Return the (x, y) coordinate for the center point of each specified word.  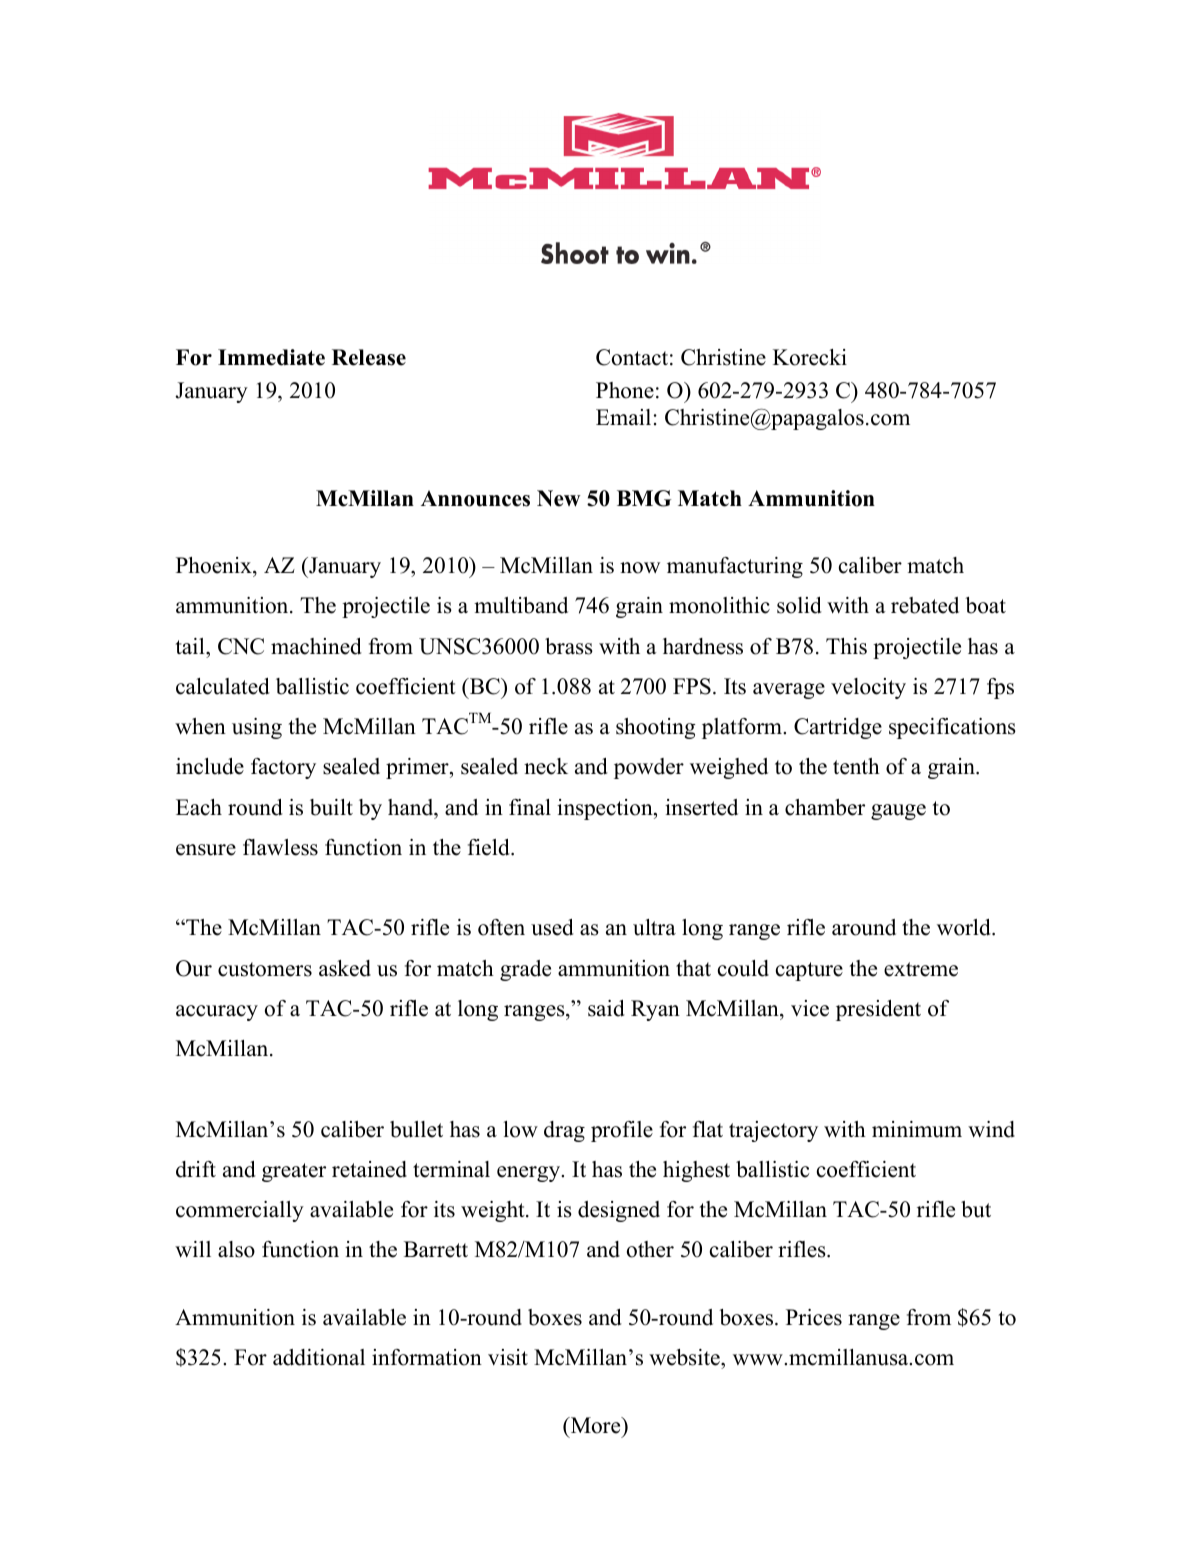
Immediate (271, 357)
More (595, 1425)
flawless (280, 847)
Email (623, 417)
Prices (814, 1317)
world (965, 927)
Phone (625, 390)
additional (319, 1357)
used (552, 927)
